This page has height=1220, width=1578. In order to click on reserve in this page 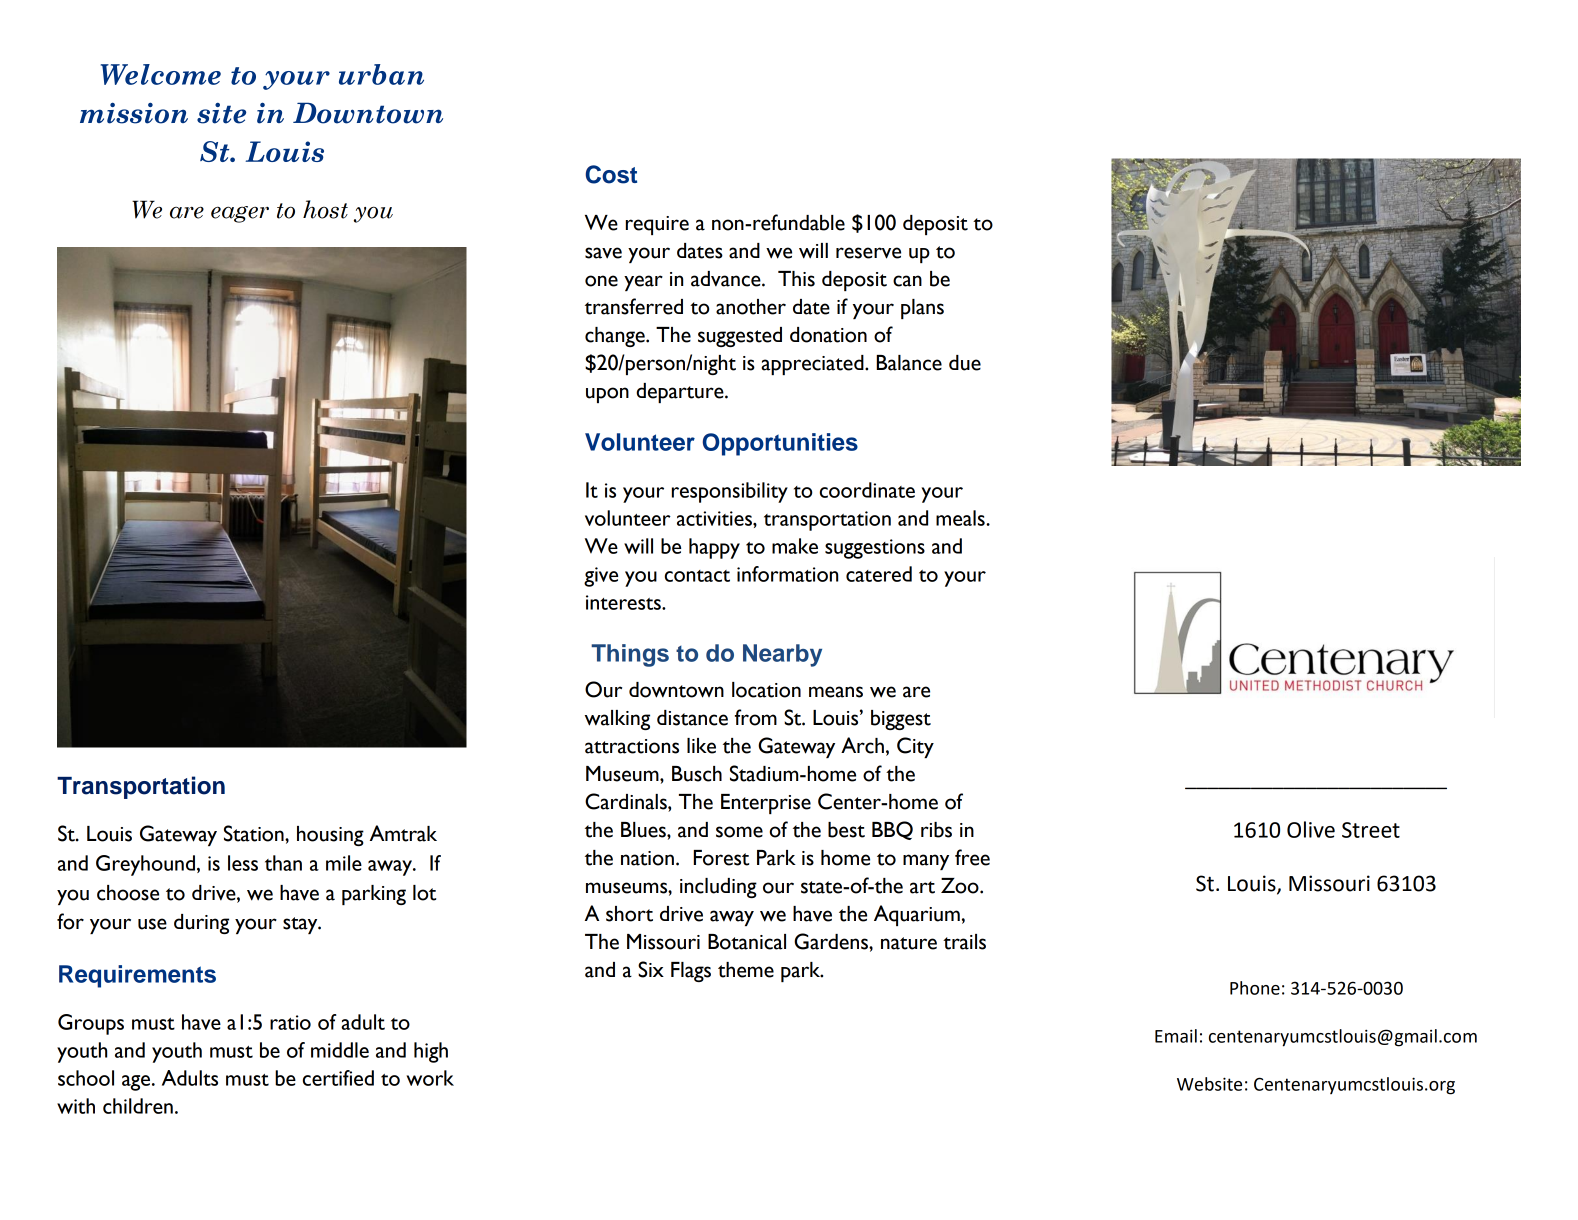, I will do `click(868, 253)`.
